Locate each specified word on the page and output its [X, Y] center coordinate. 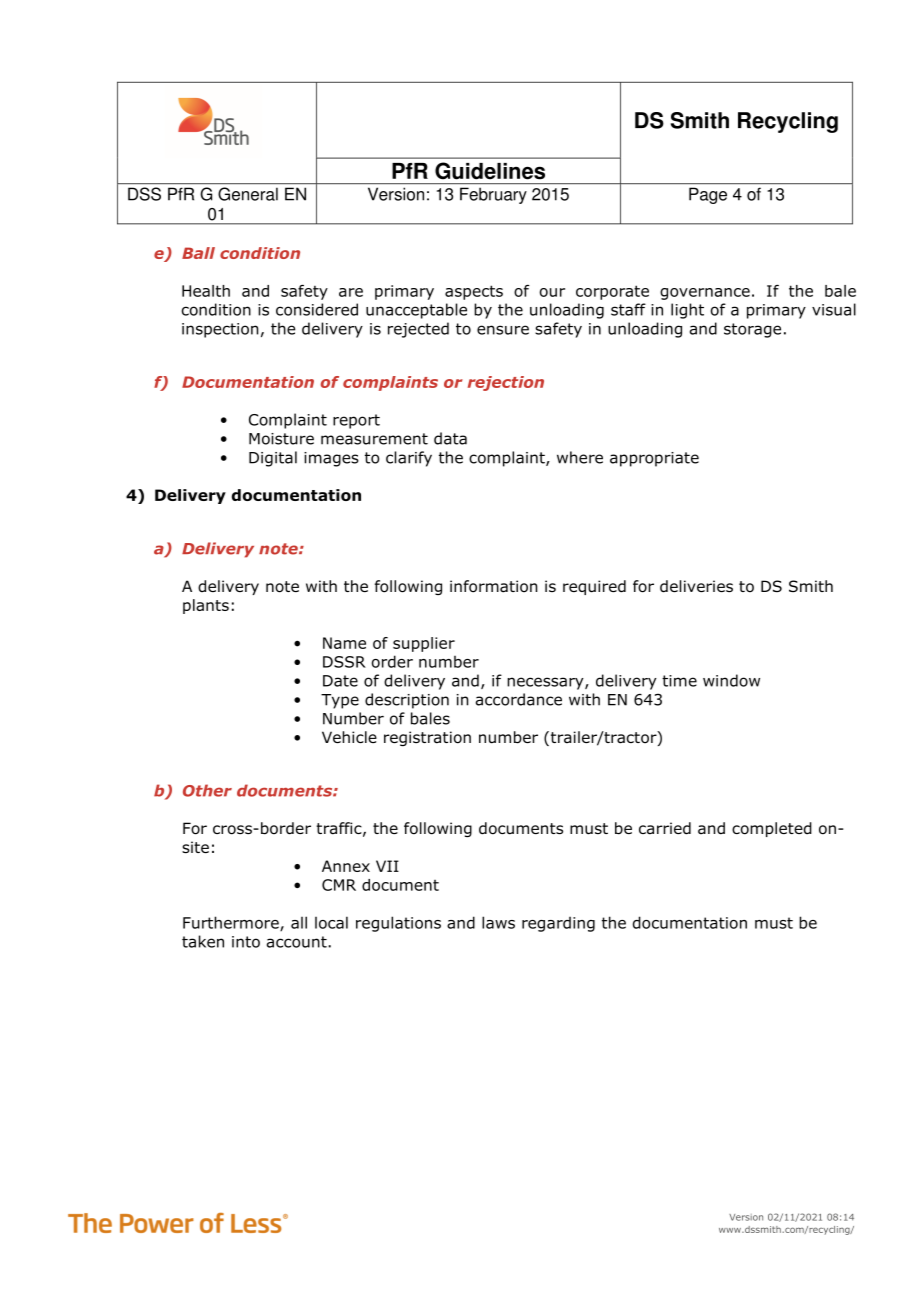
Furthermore [232, 923]
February [493, 196]
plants [206, 606]
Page [708, 196]
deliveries [696, 586]
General [248, 194]
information [494, 586]
